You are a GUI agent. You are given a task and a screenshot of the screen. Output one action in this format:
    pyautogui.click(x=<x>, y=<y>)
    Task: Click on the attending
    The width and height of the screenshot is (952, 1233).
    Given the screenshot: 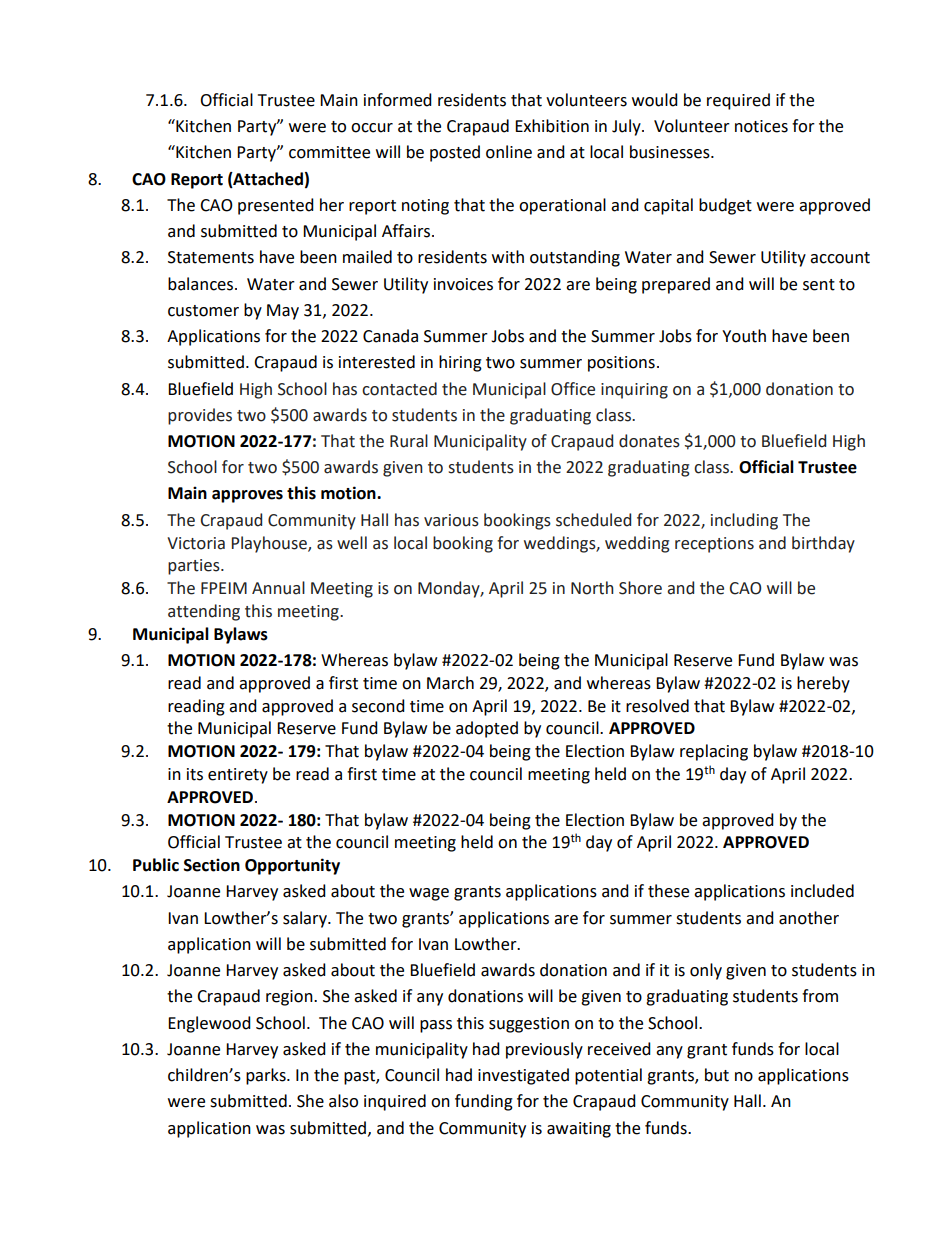 What is the action you would take?
    pyautogui.click(x=204, y=612)
